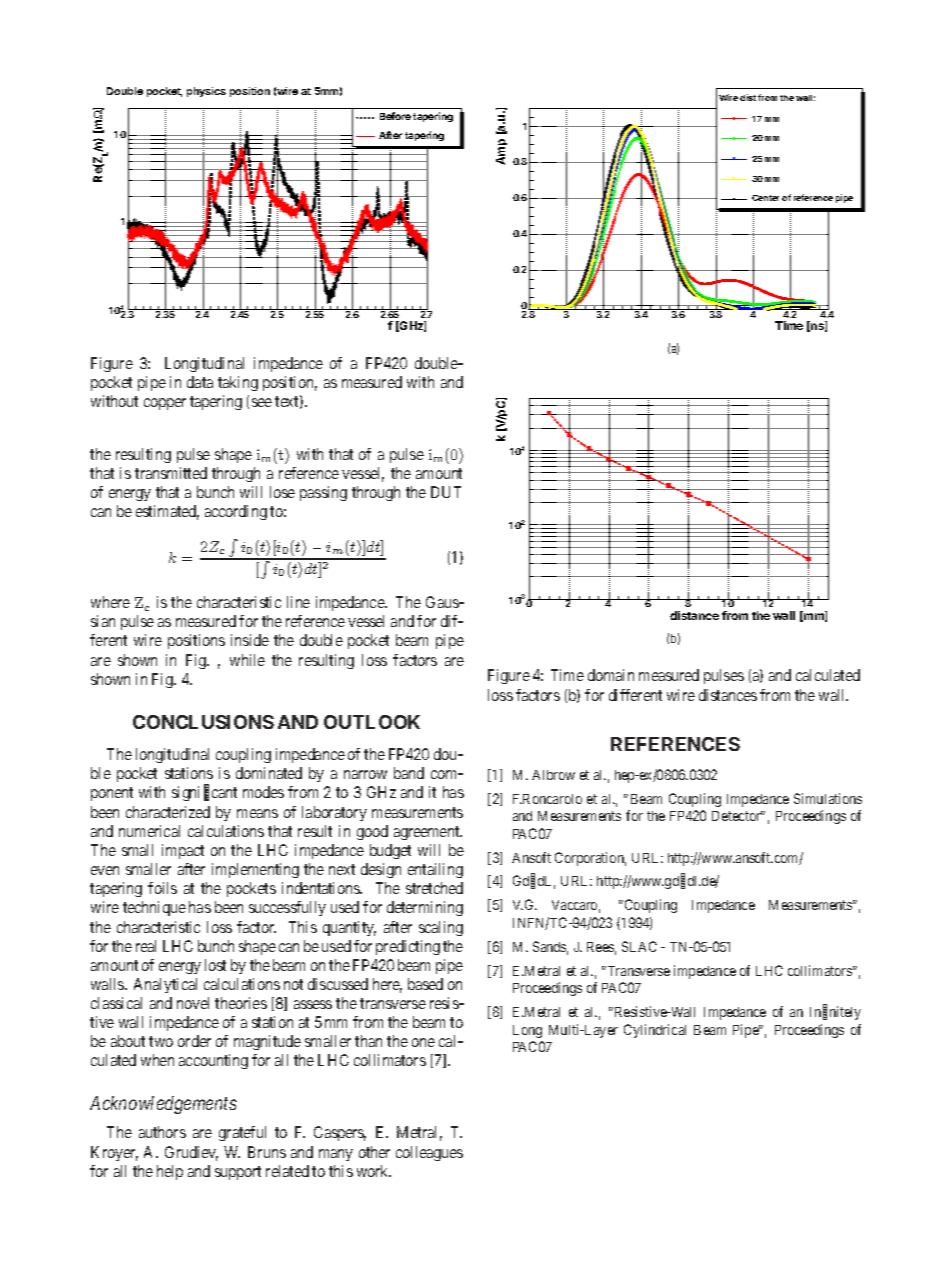 The height and width of the screenshot is (1268, 952). What do you see at coordinates (765, 198) in the screenshot?
I see `Center` at bounding box center [765, 198].
